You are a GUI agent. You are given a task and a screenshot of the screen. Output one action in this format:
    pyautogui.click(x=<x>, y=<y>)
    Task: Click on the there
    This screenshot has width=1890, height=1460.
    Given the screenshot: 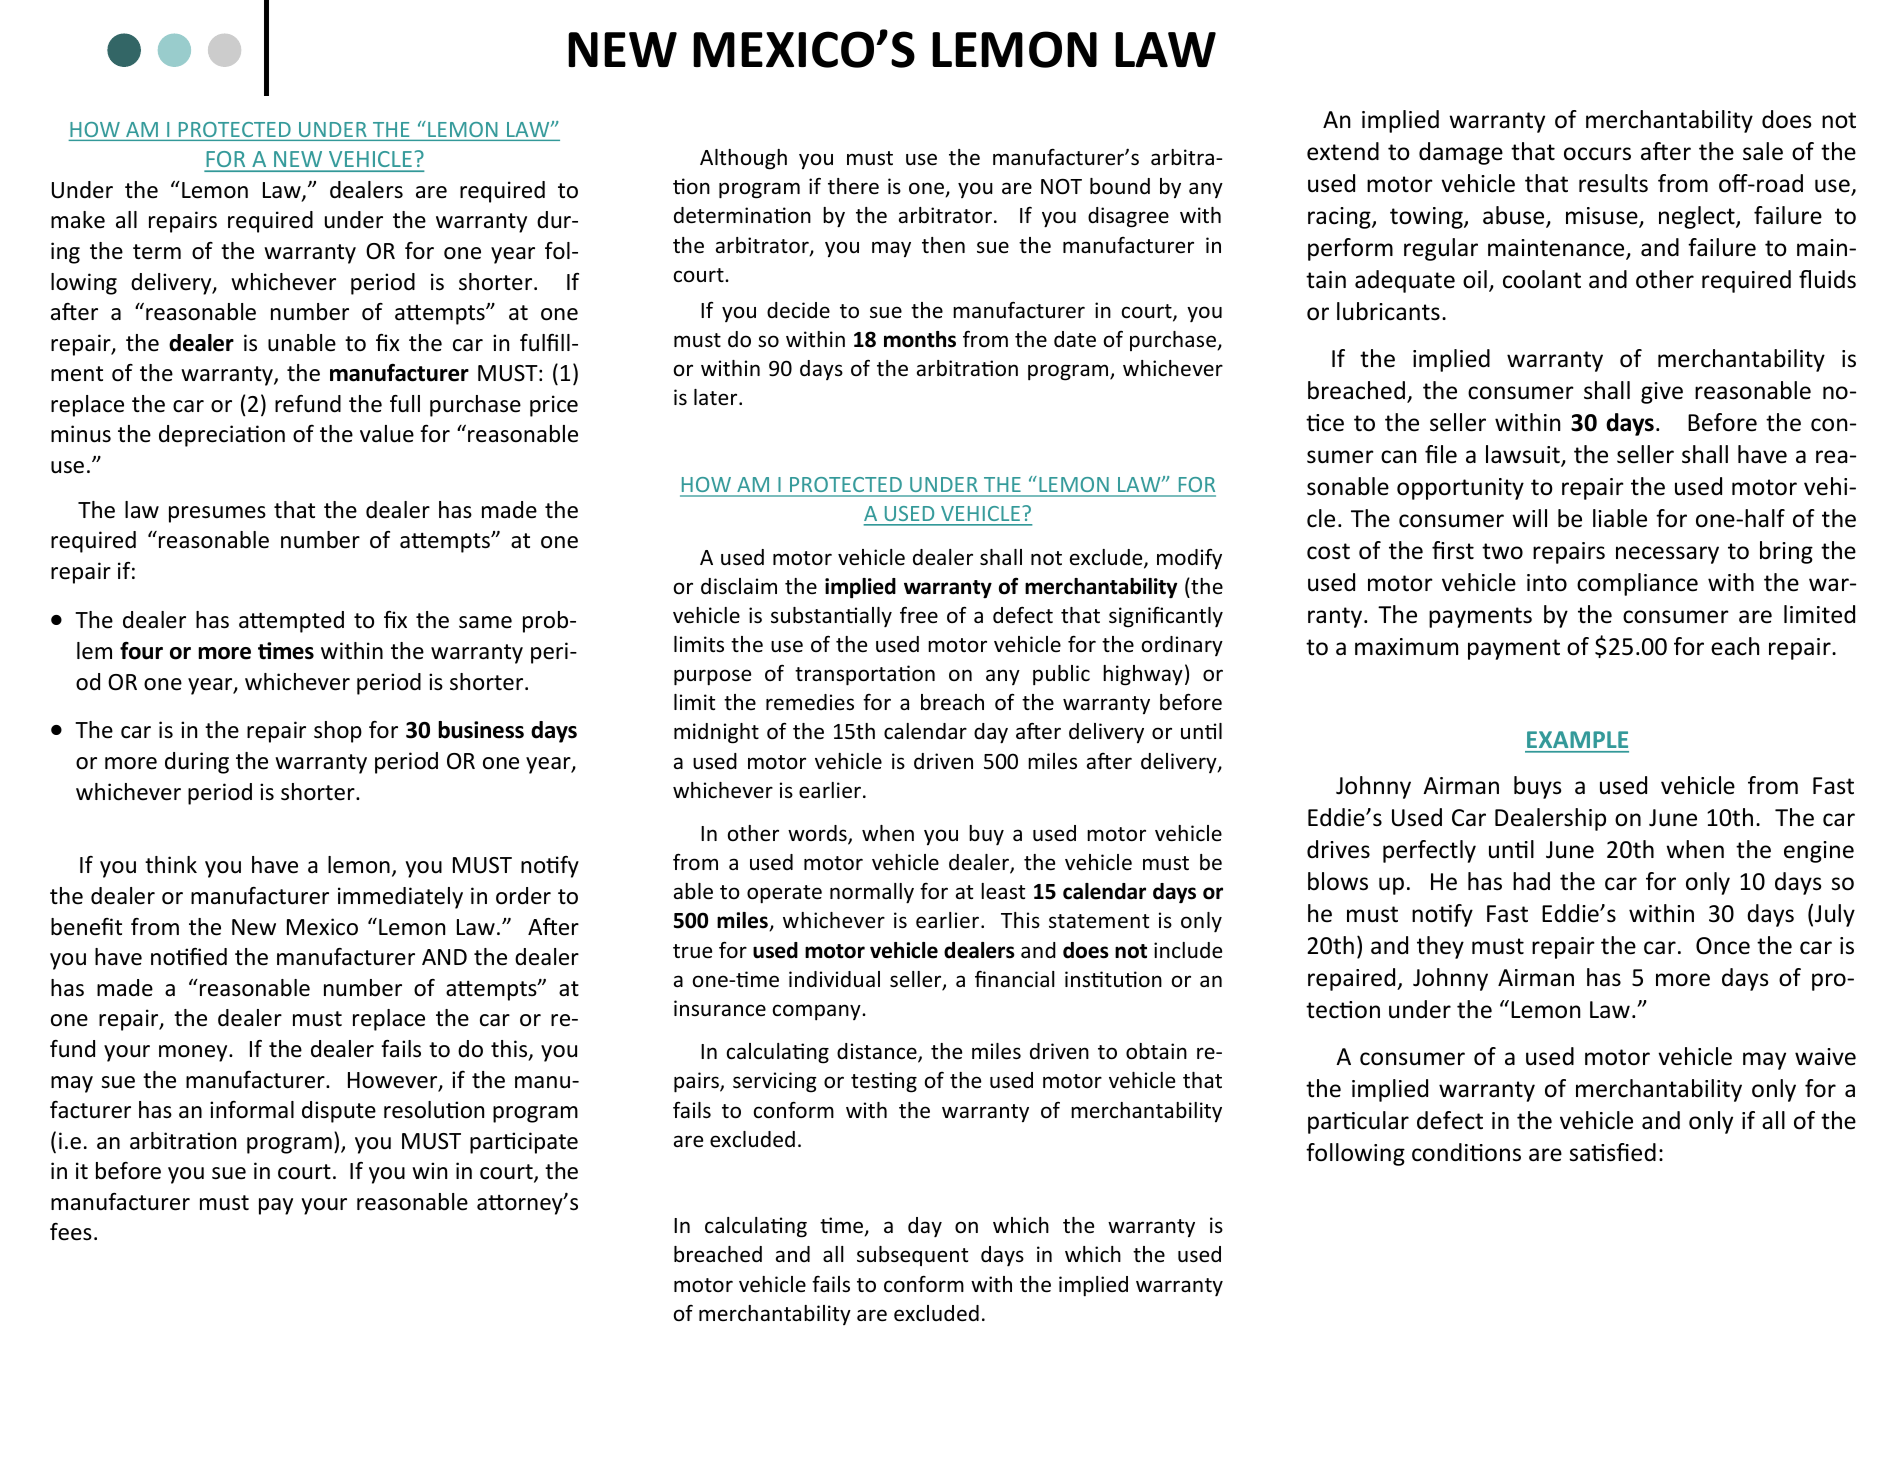 What is the action you would take?
    pyautogui.click(x=853, y=186)
